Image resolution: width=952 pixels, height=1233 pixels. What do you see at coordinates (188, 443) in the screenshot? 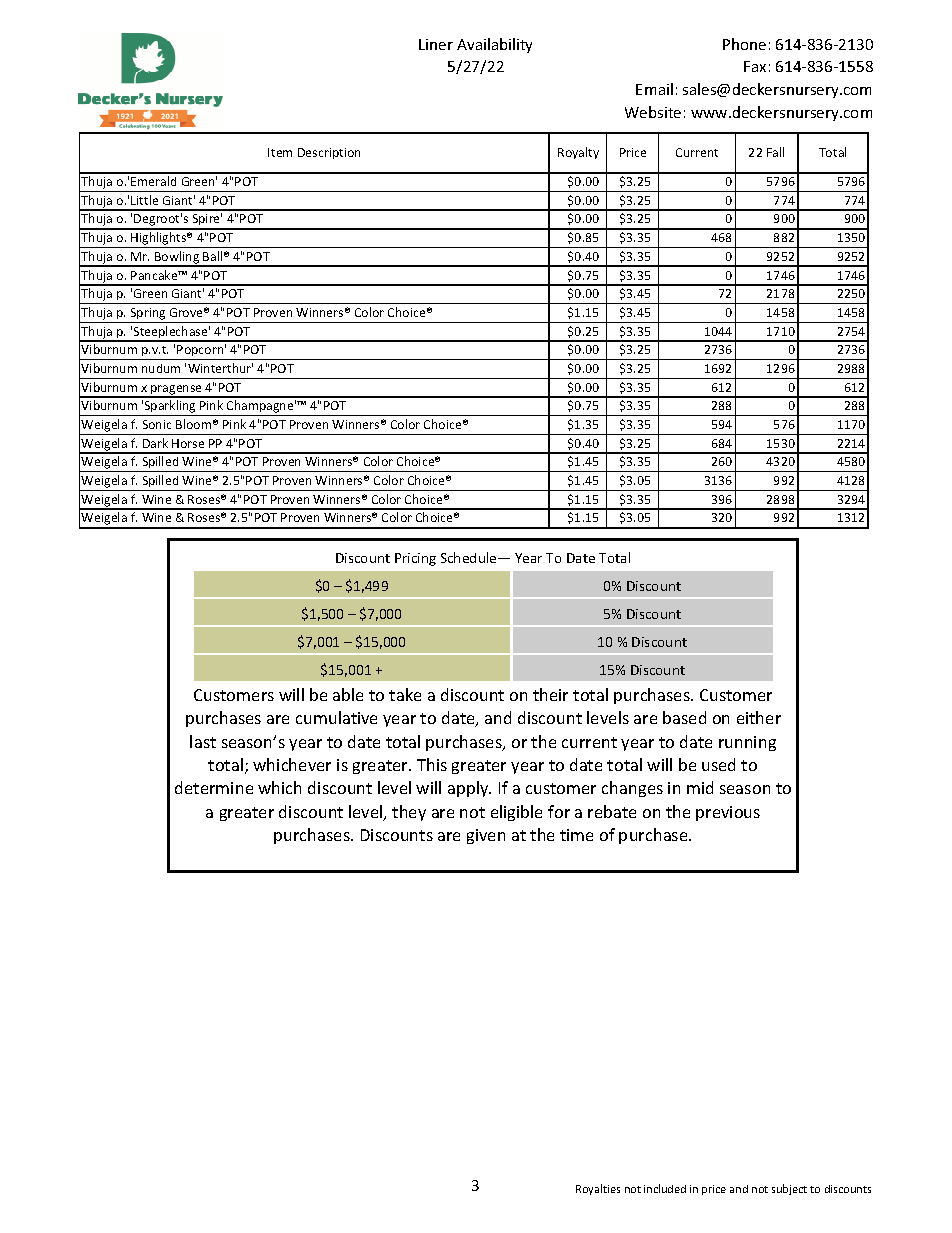
I see `Horse` at bounding box center [188, 443].
